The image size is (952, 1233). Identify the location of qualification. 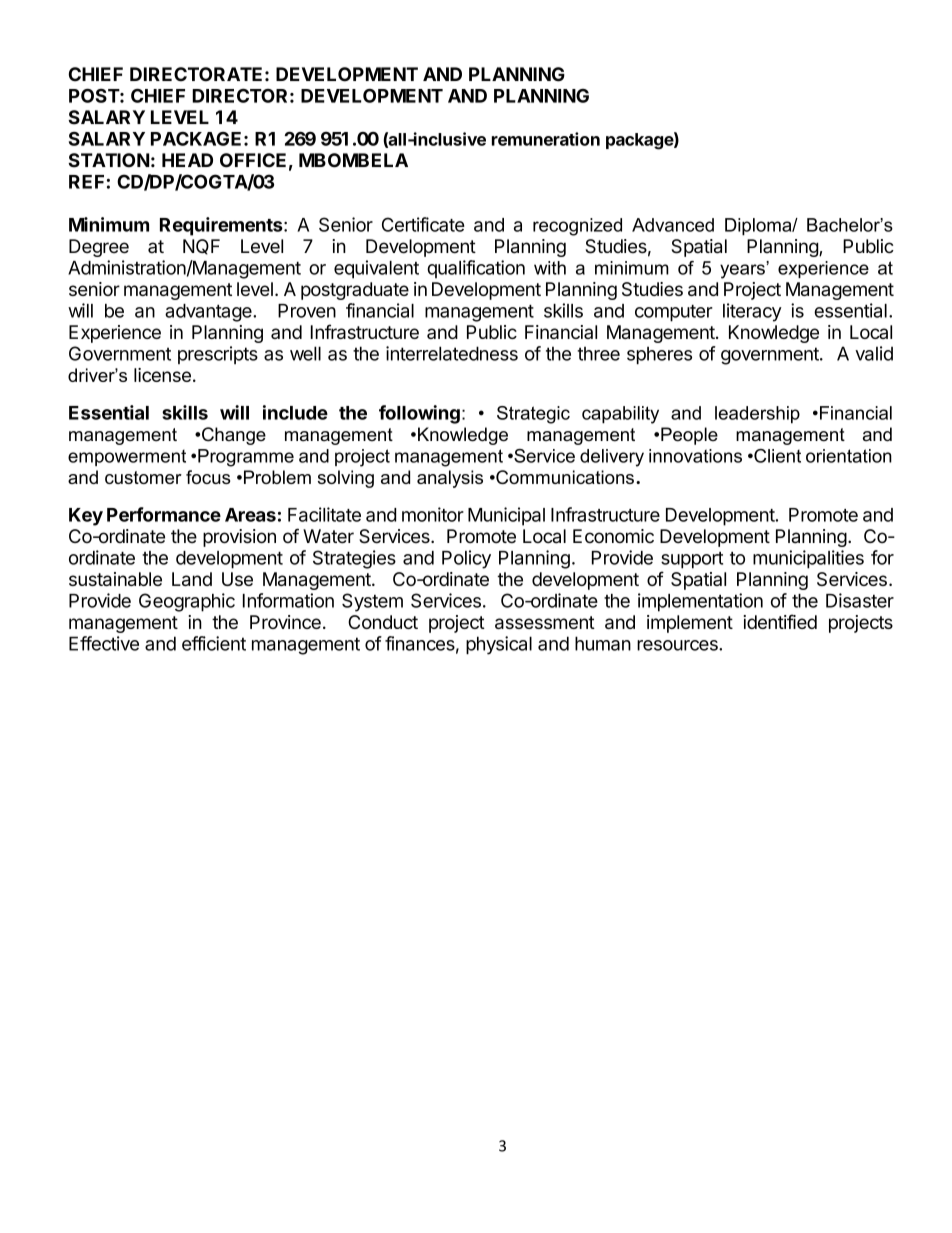
(476, 269).
